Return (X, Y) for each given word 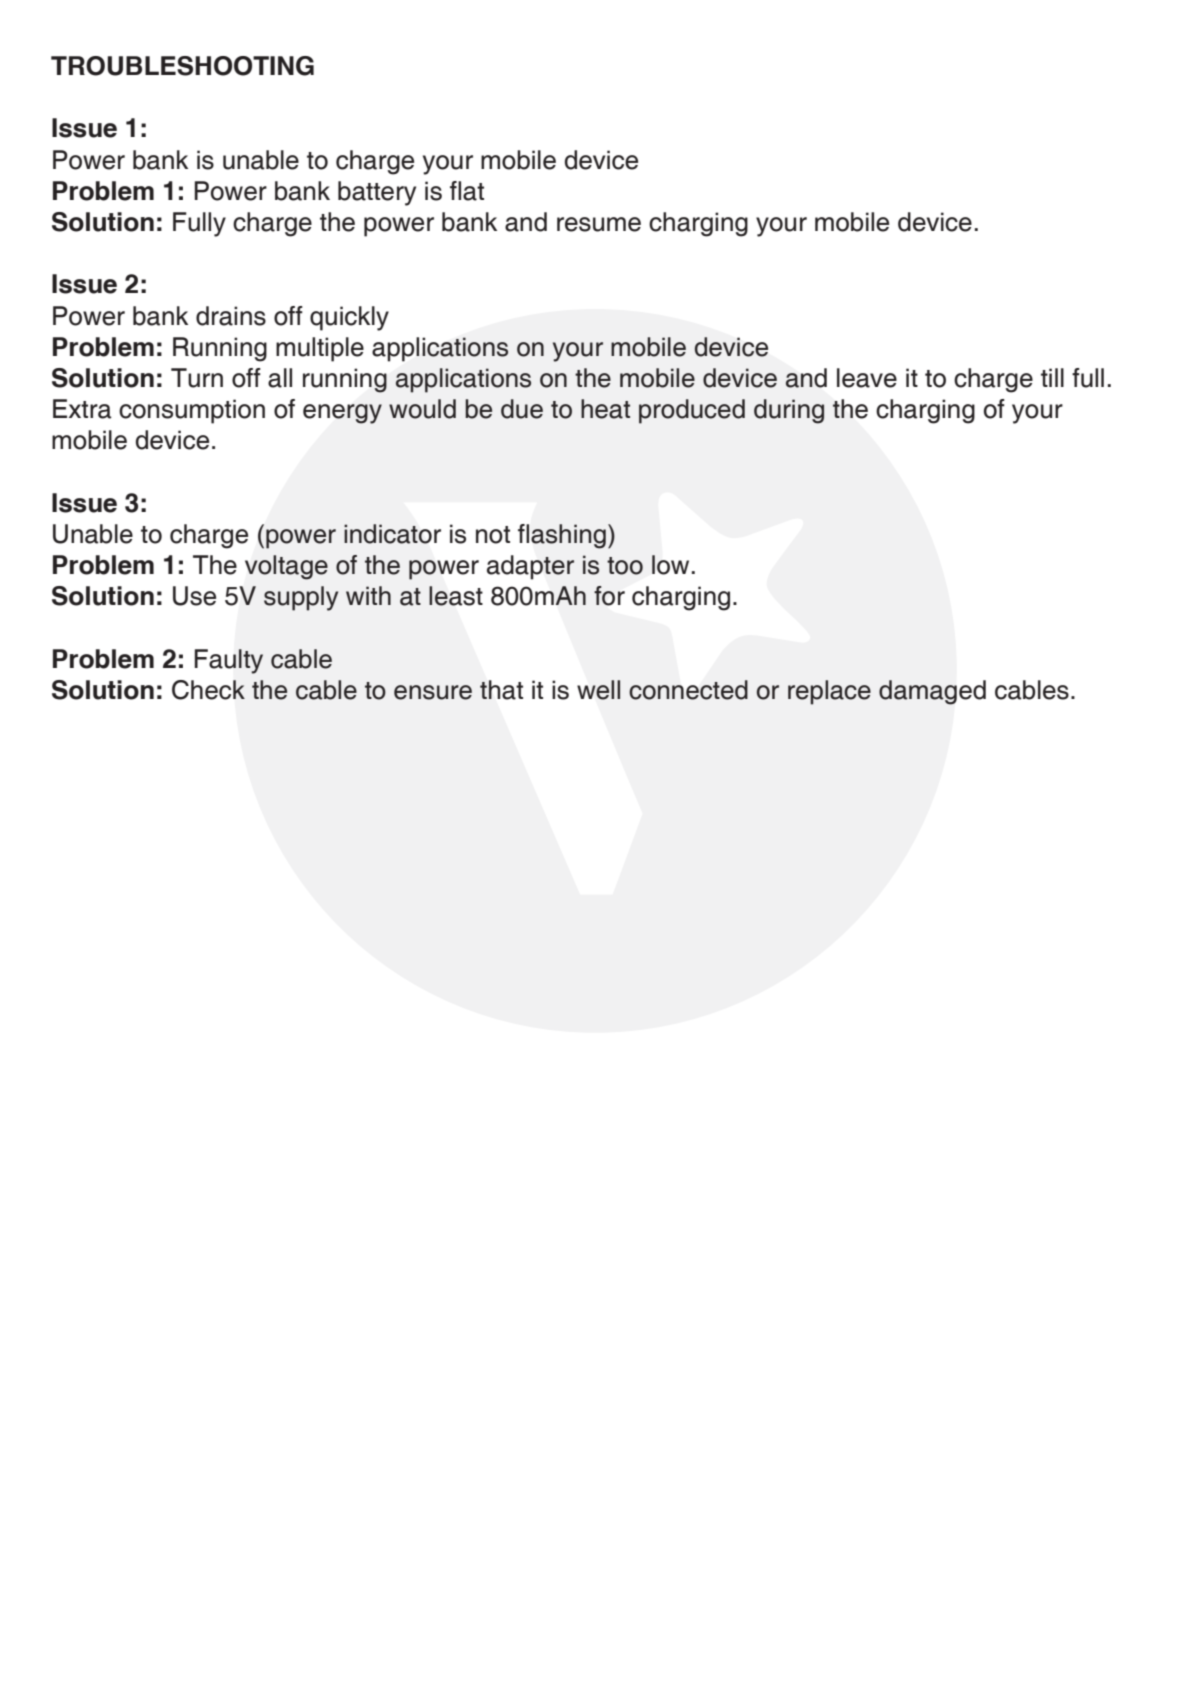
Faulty (228, 661)
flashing (562, 536)
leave (867, 378)
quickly (349, 318)
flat (467, 191)
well (598, 690)
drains (231, 316)
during (789, 411)
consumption (192, 411)
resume (599, 224)
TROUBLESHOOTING (182, 66)
